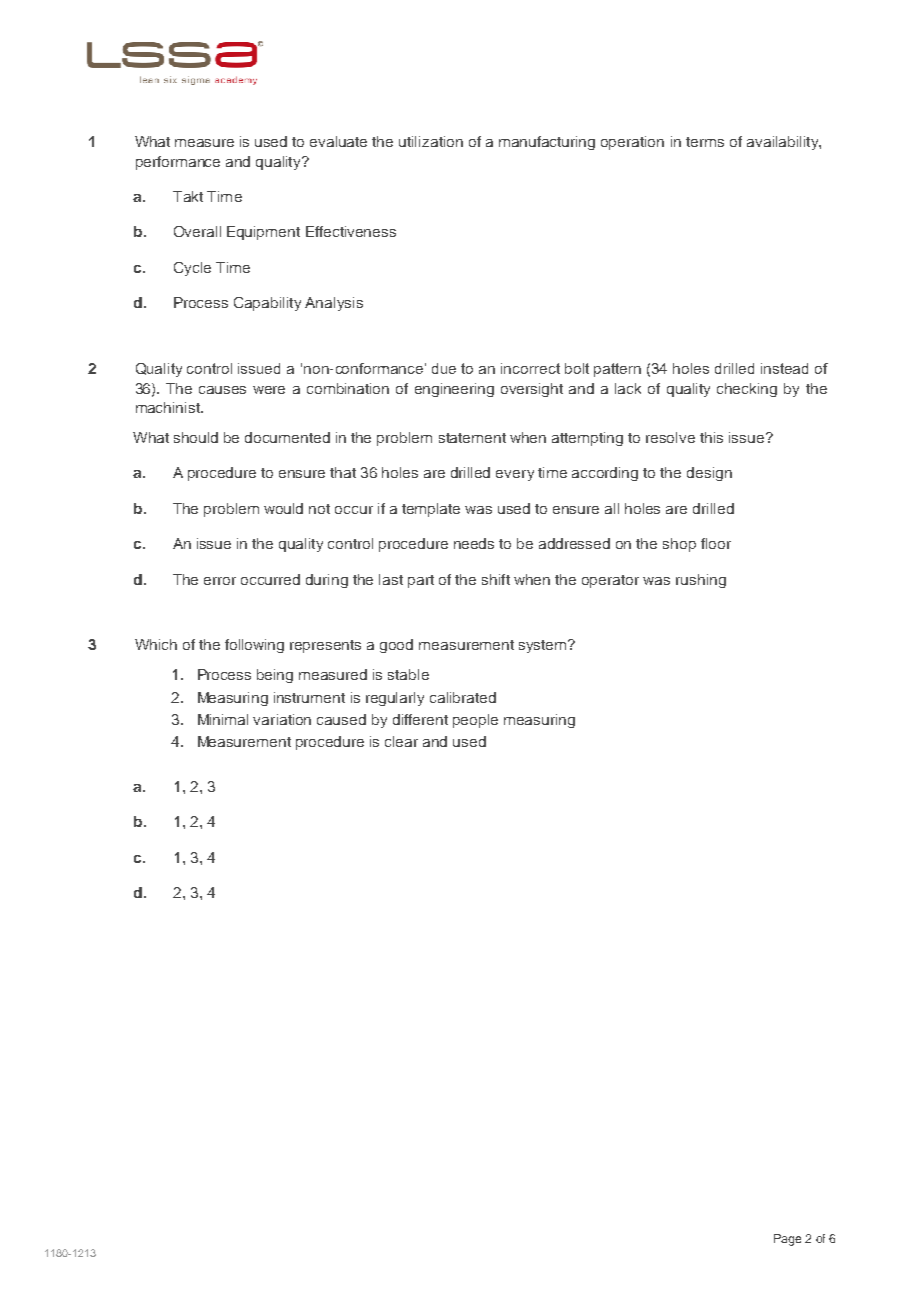  Describe the element at coordinates (474, 543) in the page. I see `needs` at that location.
